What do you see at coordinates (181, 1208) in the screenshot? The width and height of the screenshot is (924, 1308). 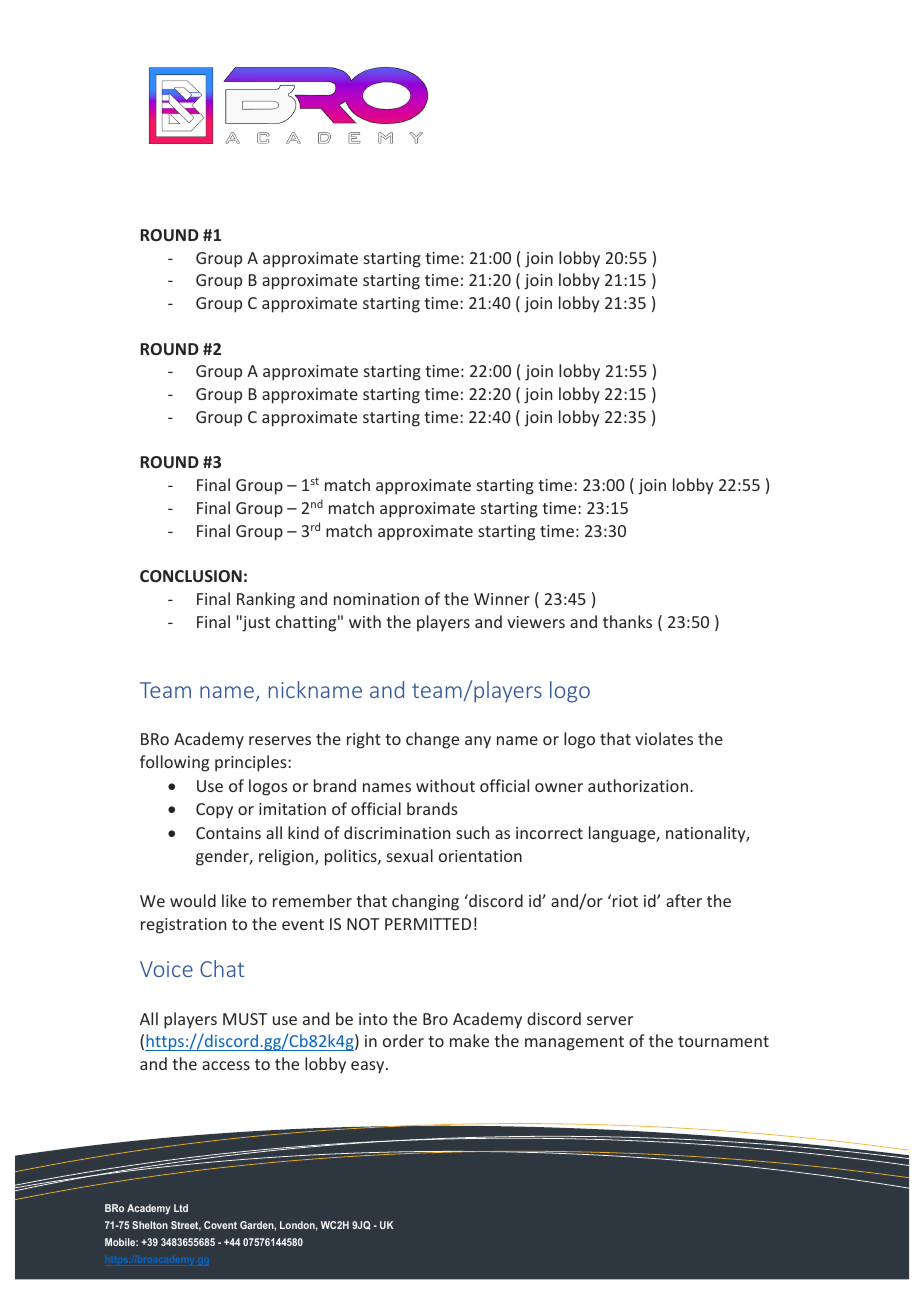 I see `Ltd` at bounding box center [181, 1208].
